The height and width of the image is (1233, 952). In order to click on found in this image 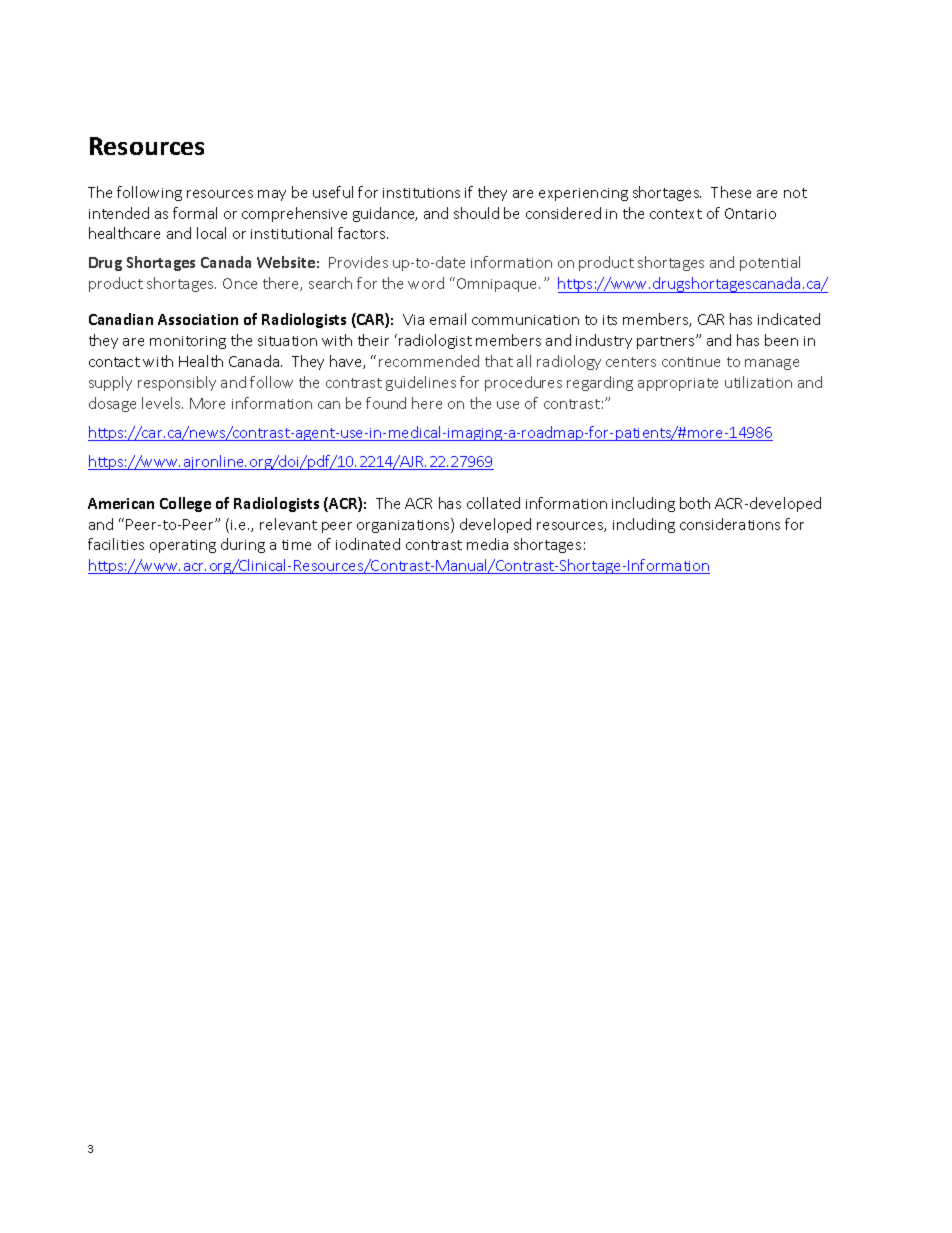, I will do `click(386, 403)`.
